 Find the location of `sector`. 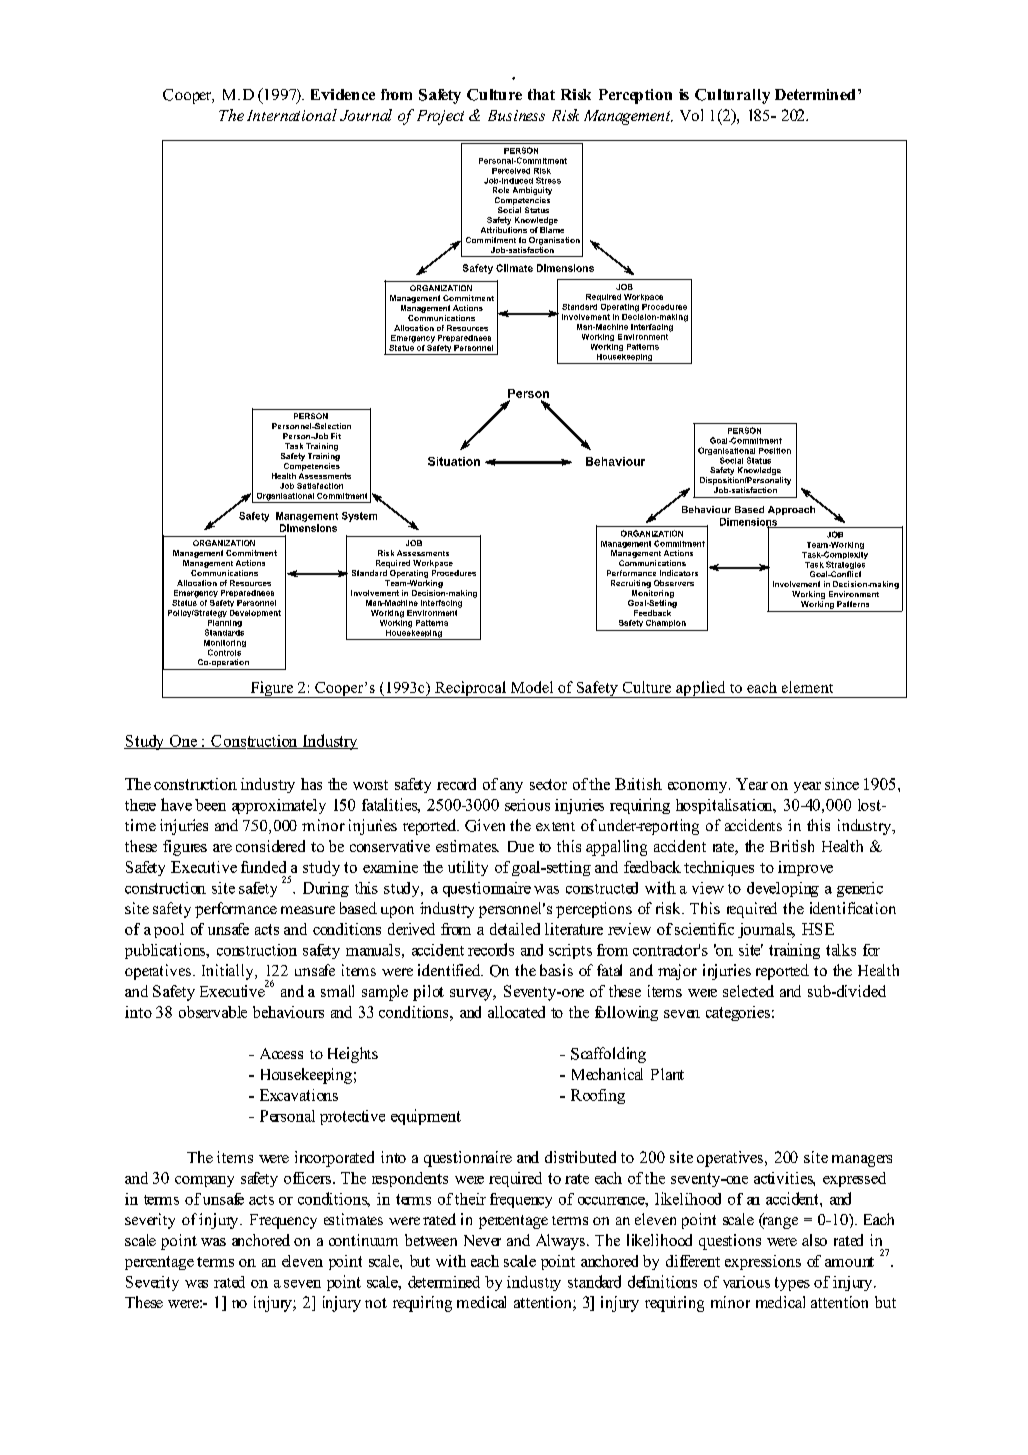

sector is located at coordinates (548, 784).
